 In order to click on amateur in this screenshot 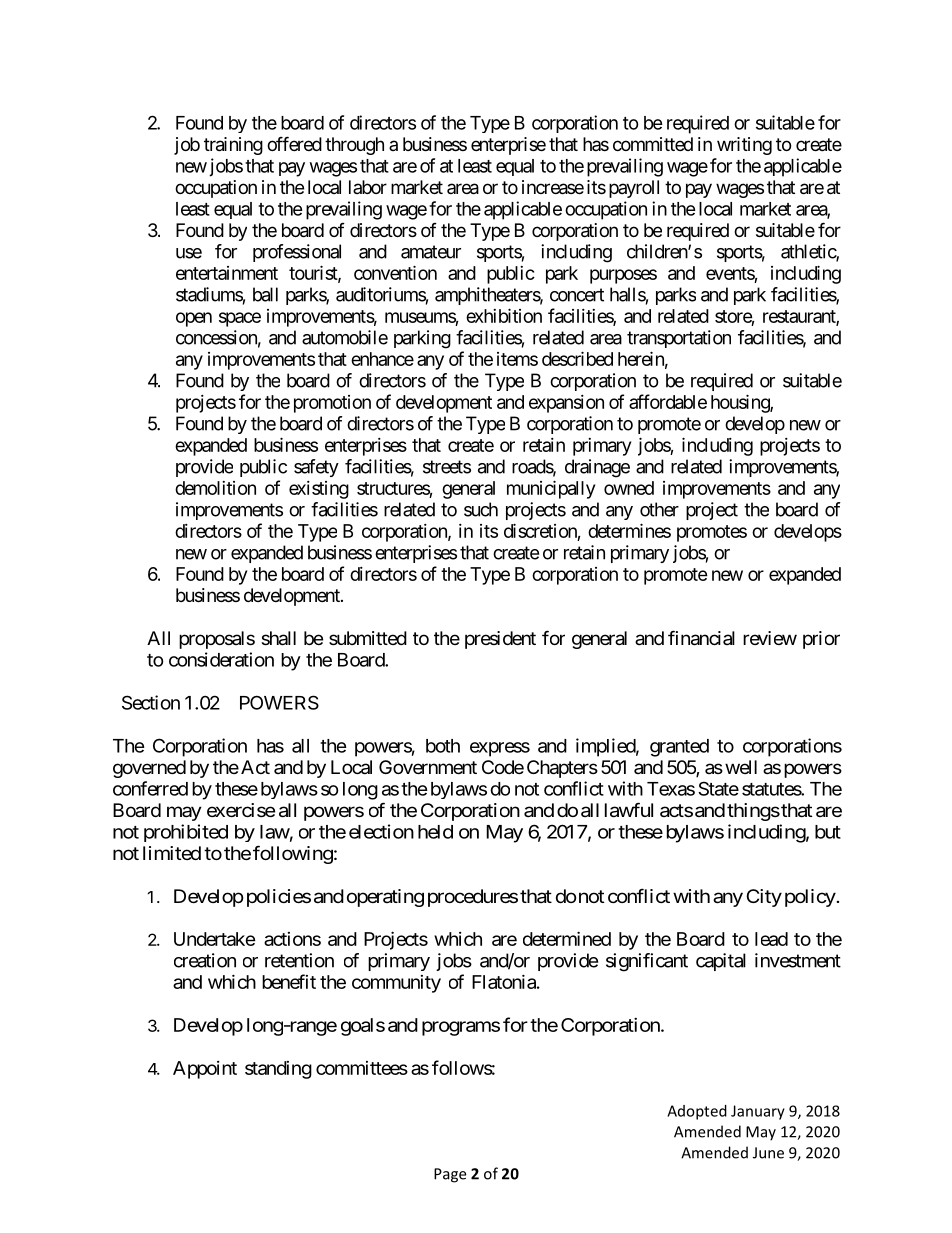, I will do `click(431, 252)`.
